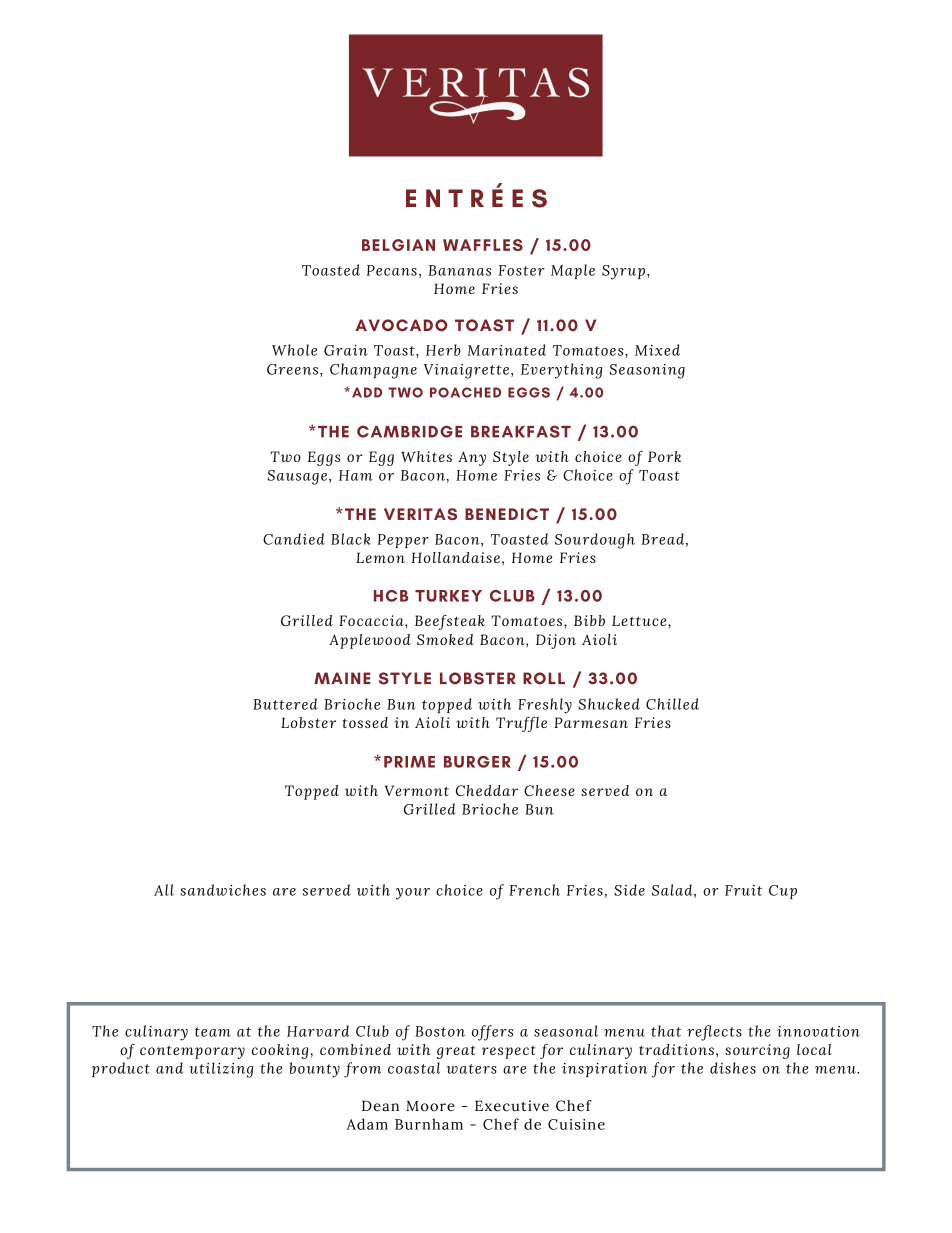 Image resolution: width=952 pixels, height=1233 pixels. Describe the element at coordinates (221, 1070) in the image. I see `utilizing` at that location.
